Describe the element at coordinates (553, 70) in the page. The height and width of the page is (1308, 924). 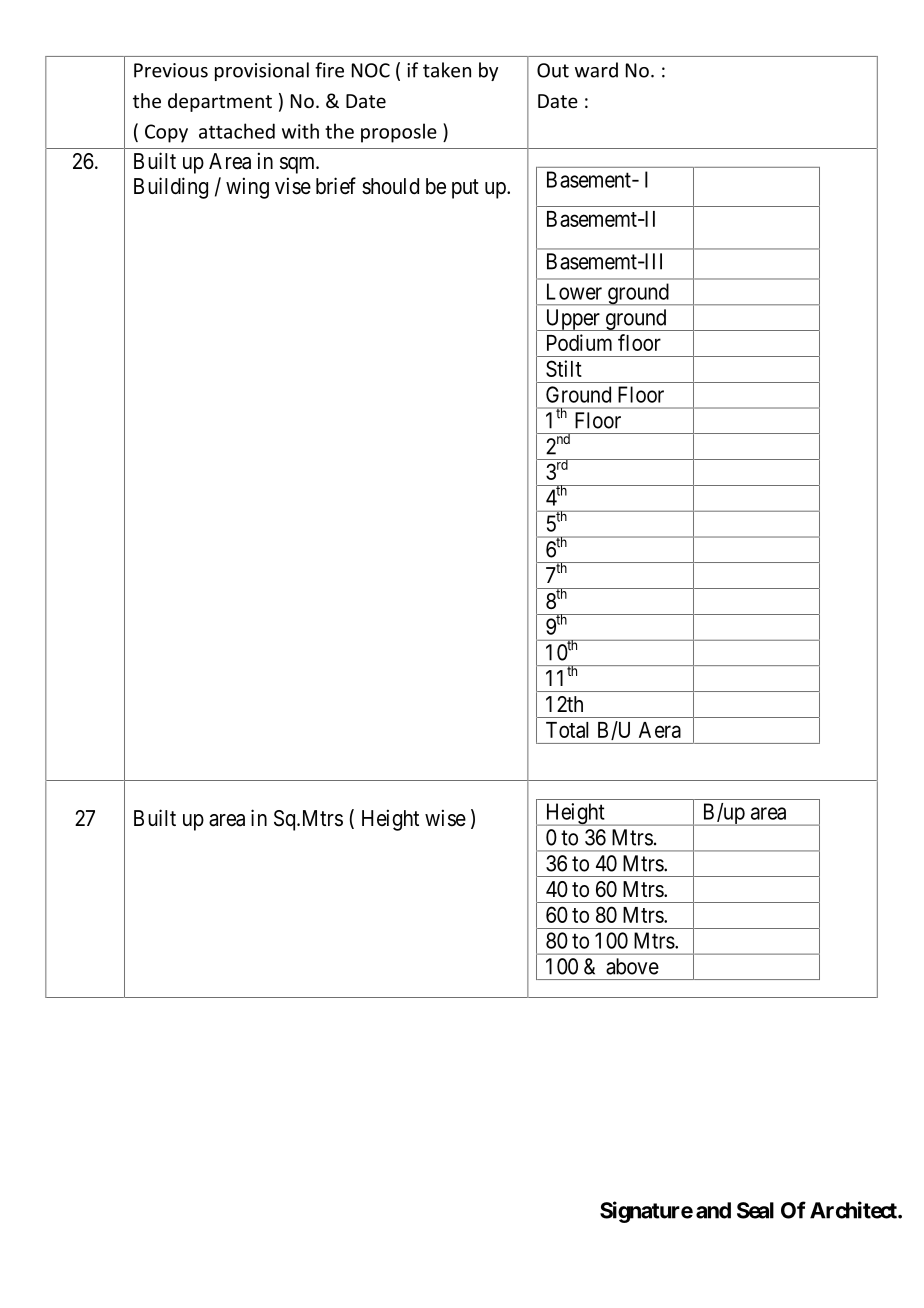
I see `Out` at that location.
